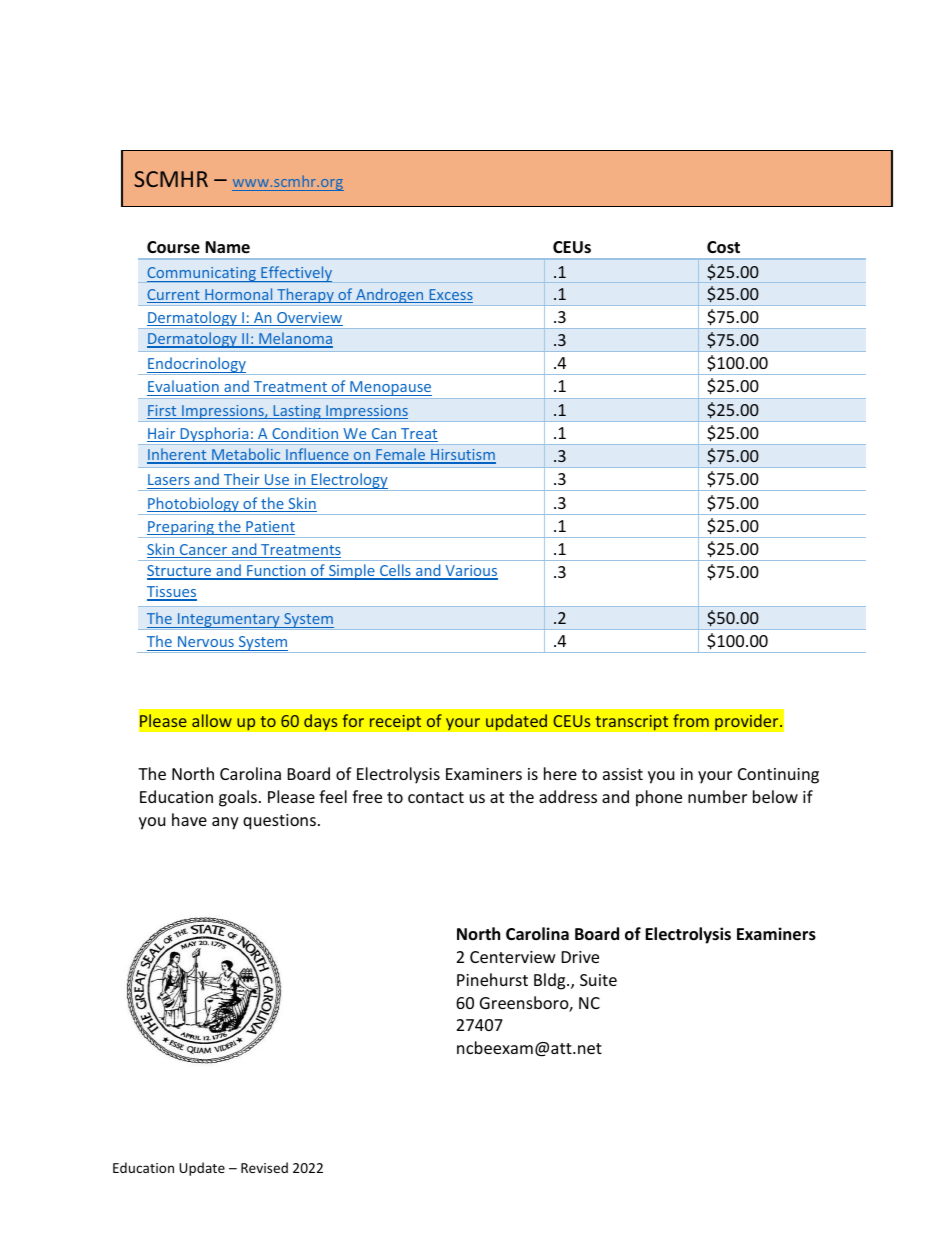 This screenshot has width=952, height=1233. What do you see at coordinates (470, 572) in the screenshot?
I see `Various` at bounding box center [470, 572].
